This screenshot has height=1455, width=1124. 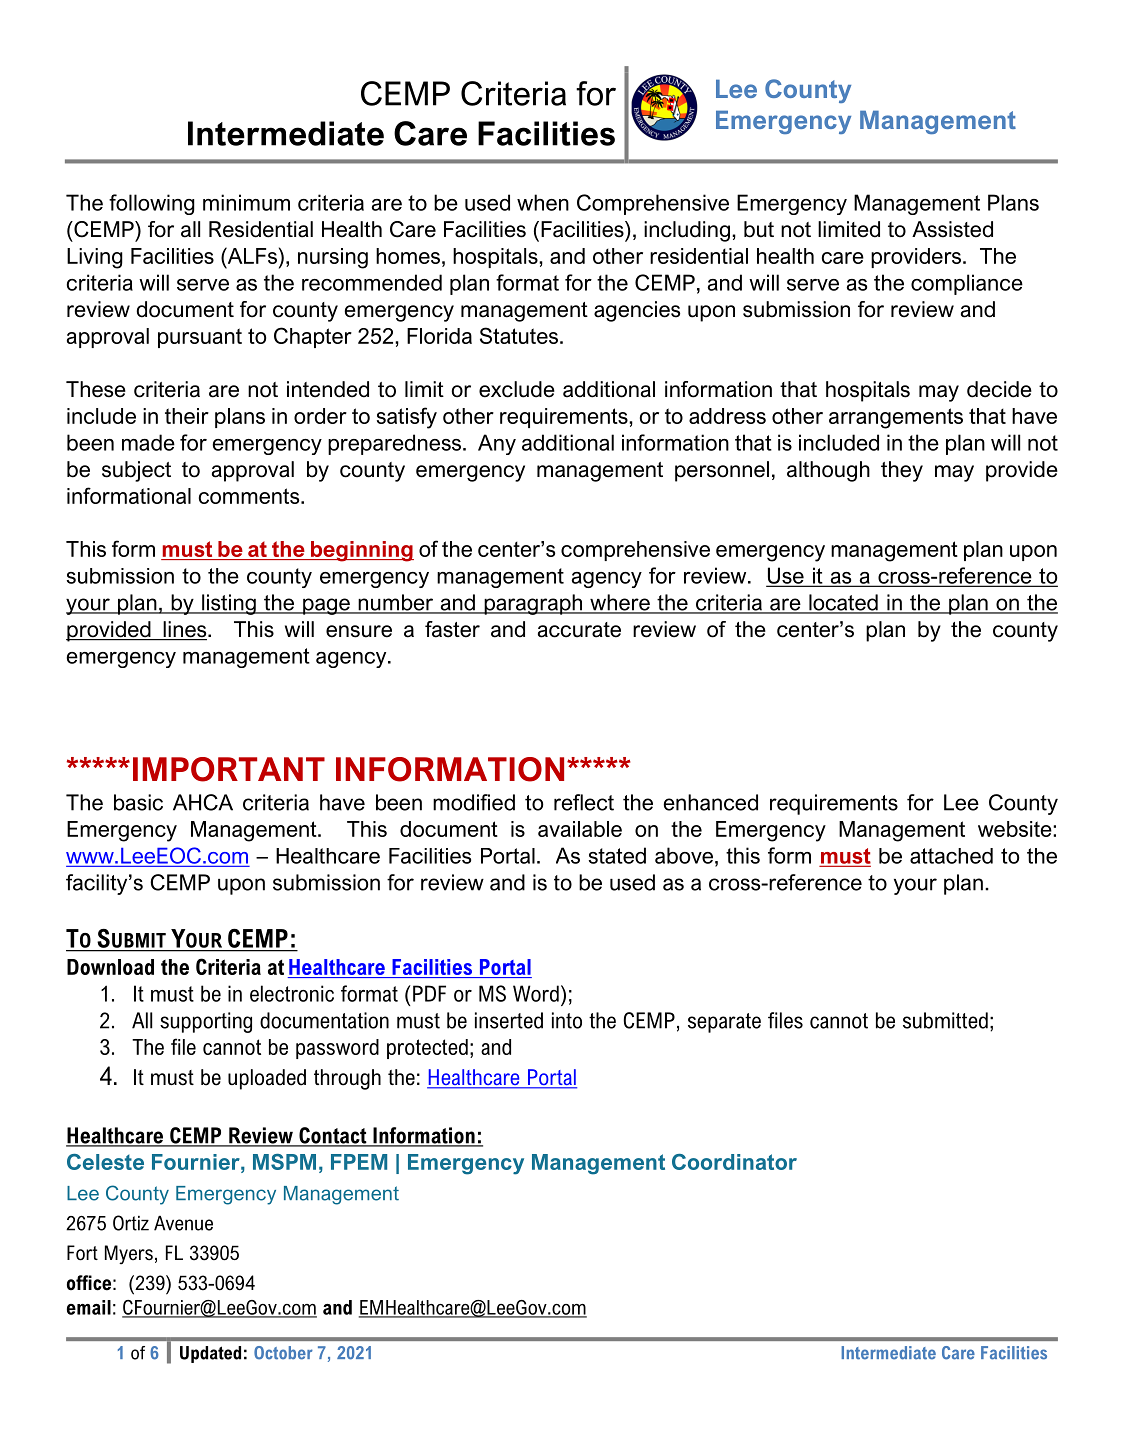 I want to click on Coordinator, so click(x=734, y=1162).
